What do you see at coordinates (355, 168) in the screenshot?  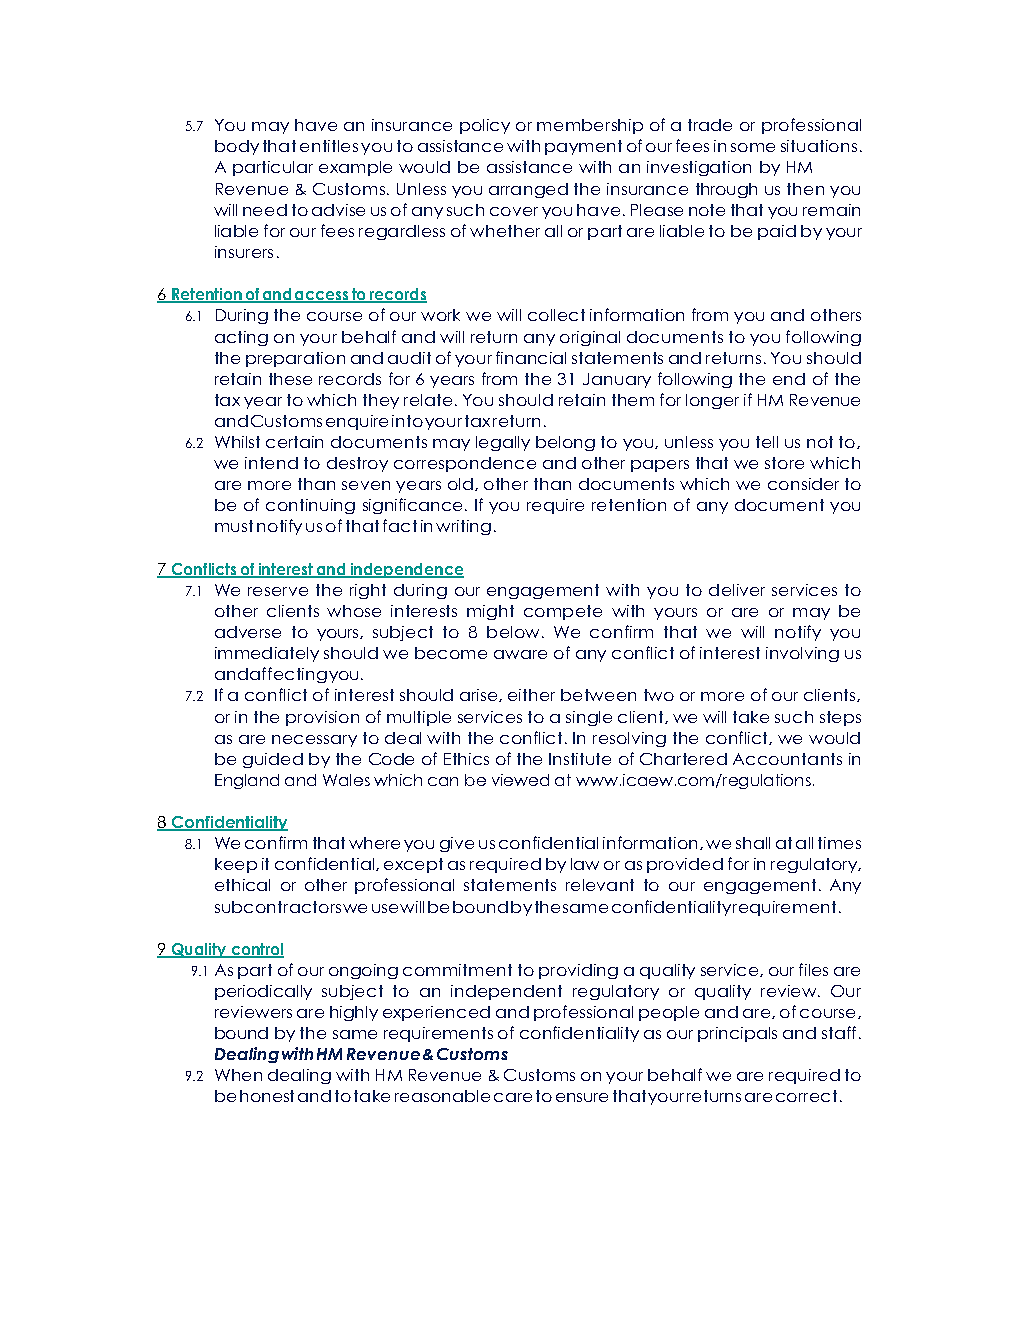 I see `example` at bounding box center [355, 168].
